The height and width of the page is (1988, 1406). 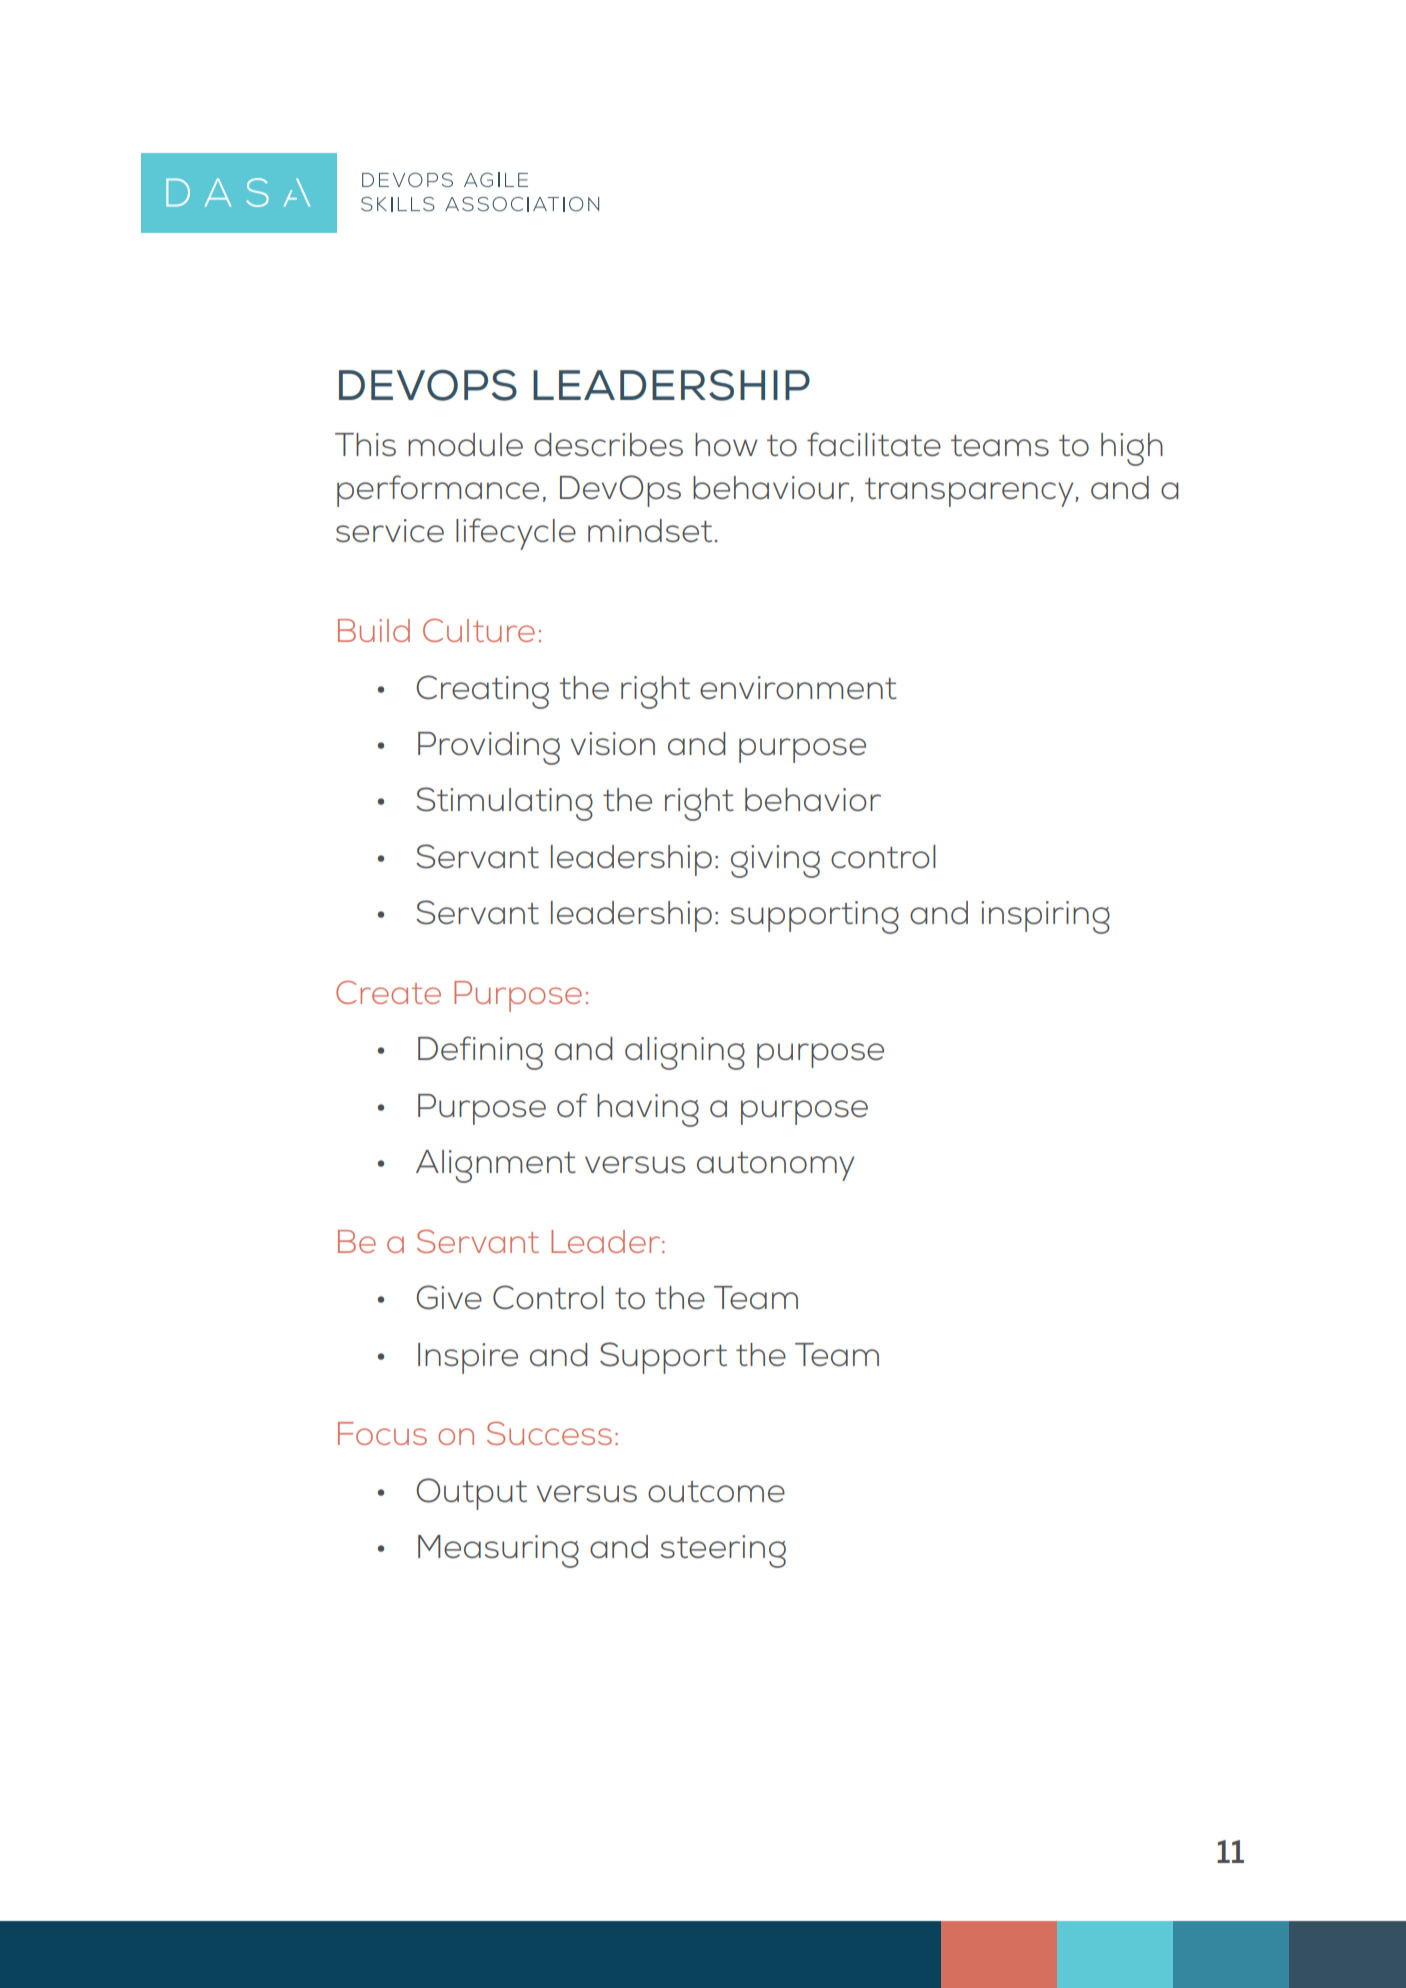 What do you see at coordinates (685, 1053) in the page?
I see `aligning` at bounding box center [685, 1053].
